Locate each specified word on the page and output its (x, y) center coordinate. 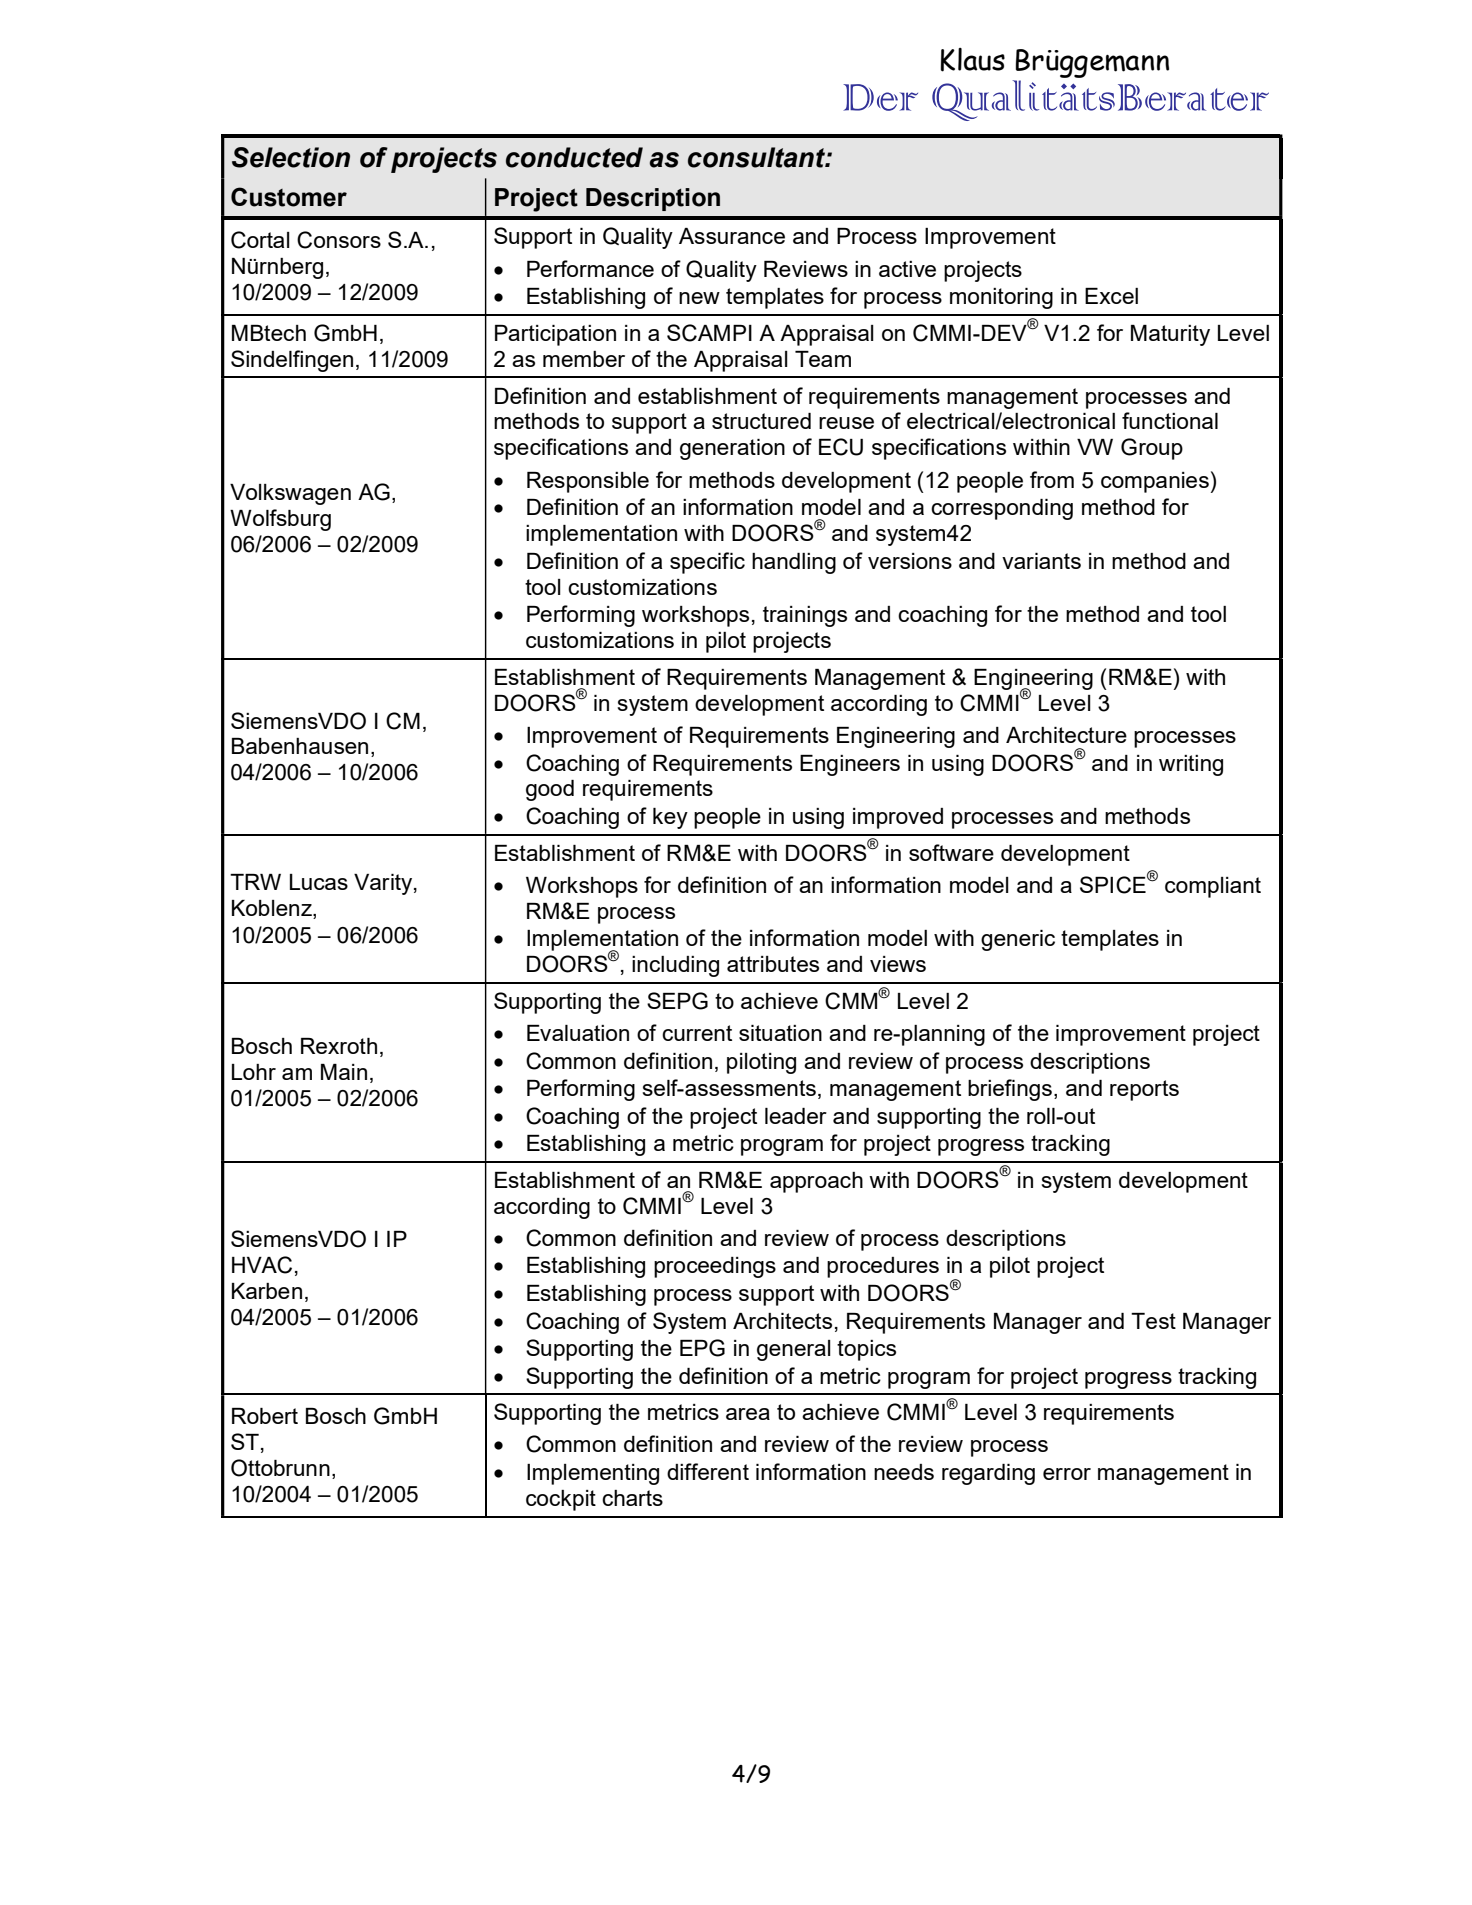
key (670, 818)
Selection (291, 157)
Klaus (972, 60)
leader (796, 1116)
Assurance (732, 236)
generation (732, 449)
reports (1144, 1090)
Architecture (1066, 735)
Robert (265, 1416)
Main (344, 1072)
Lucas (319, 882)
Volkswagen (290, 494)
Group (1152, 449)
